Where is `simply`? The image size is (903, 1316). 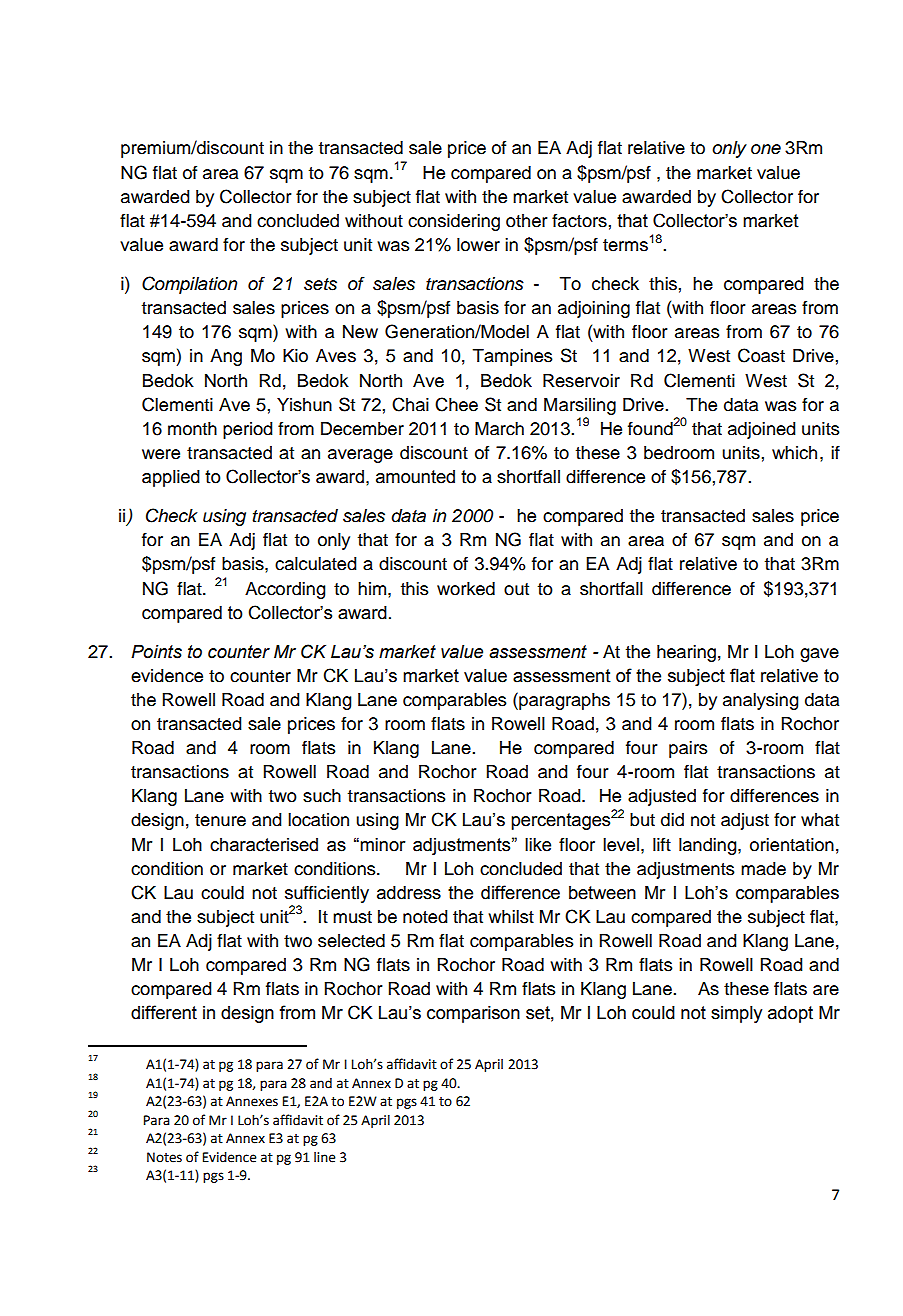 simply is located at coordinates (736, 1014).
